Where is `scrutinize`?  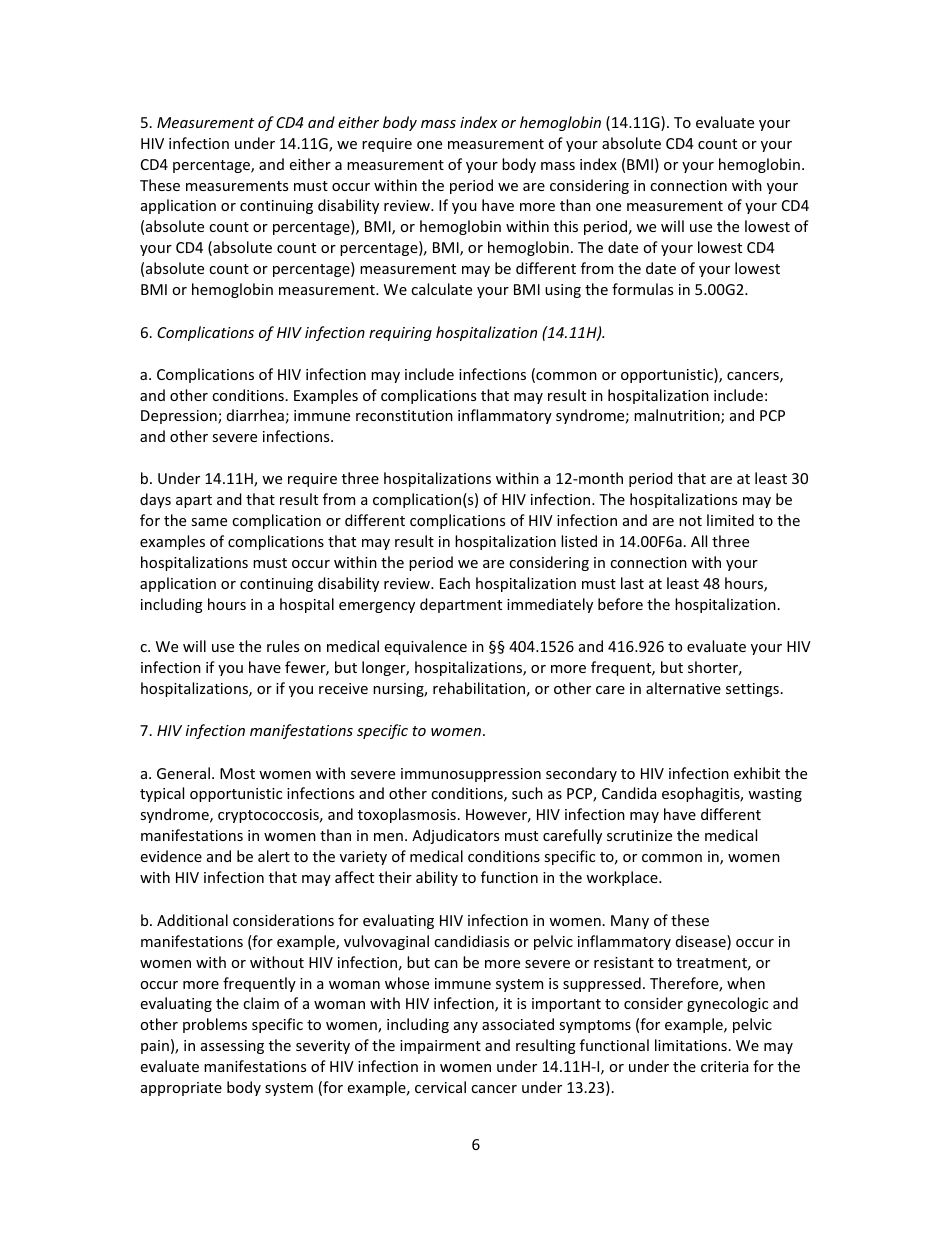
scrutinize is located at coordinates (639, 835).
